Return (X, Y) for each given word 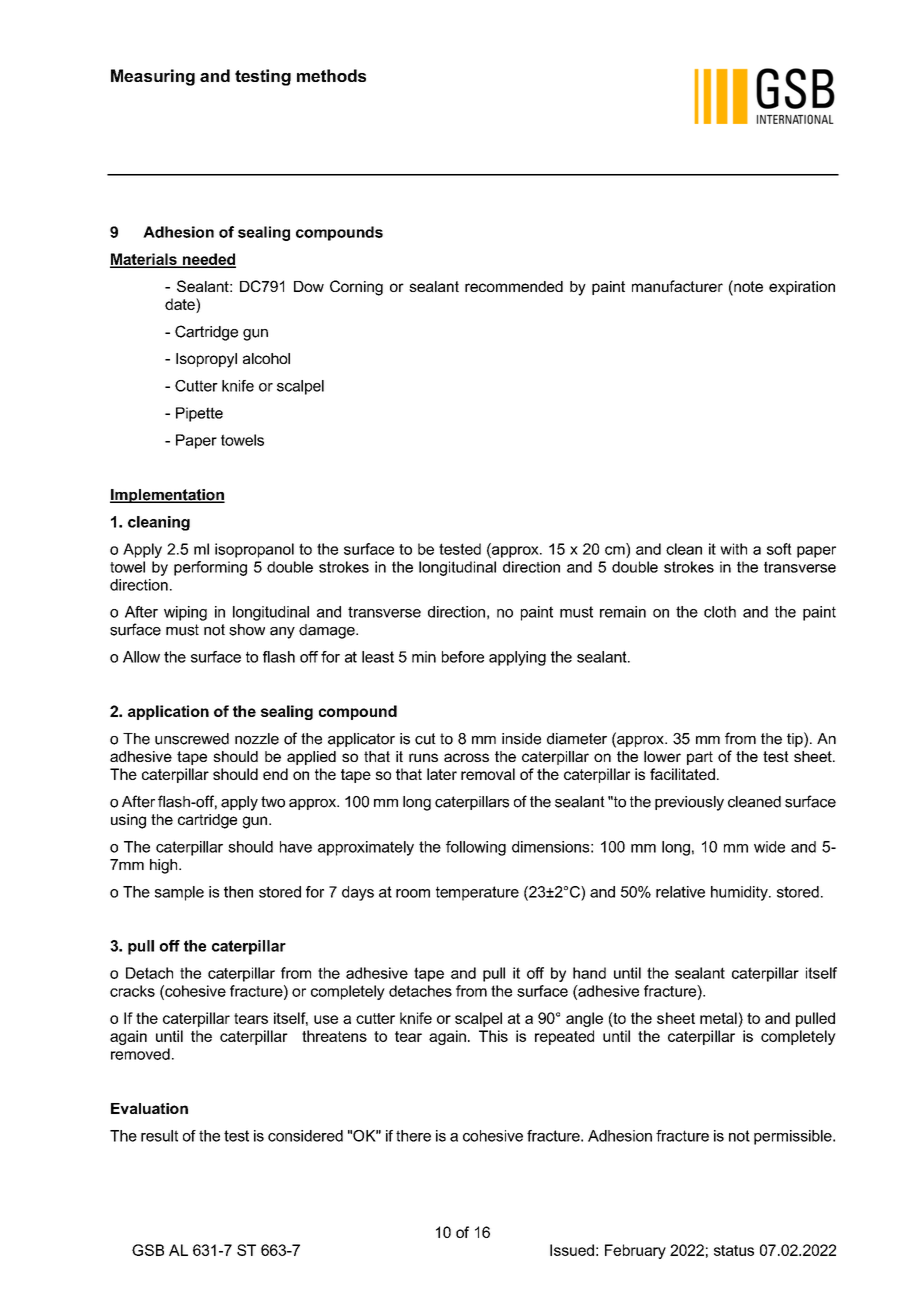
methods (331, 75)
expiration (802, 288)
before (463, 657)
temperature (477, 893)
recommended (514, 286)
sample (179, 893)
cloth (720, 612)
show (247, 630)
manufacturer (677, 286)
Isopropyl (206, 360)
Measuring (153, 77)
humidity (740, 893)
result (159, 1136)
